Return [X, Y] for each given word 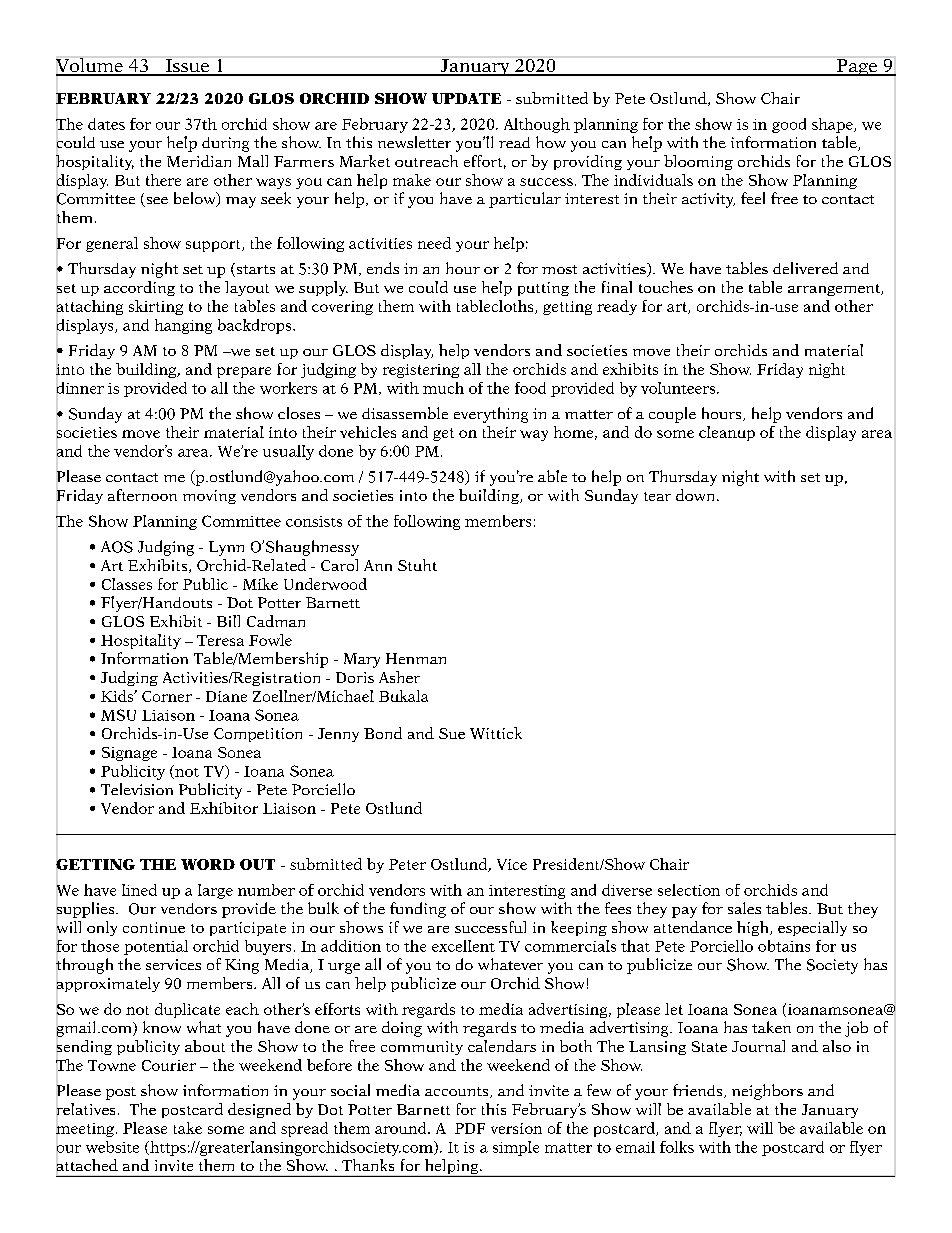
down [697, 495]
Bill [228, 621]
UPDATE [466, 98]
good [789, 125]
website [112, 1147]
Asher [399, 677]
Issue [187, 67]
